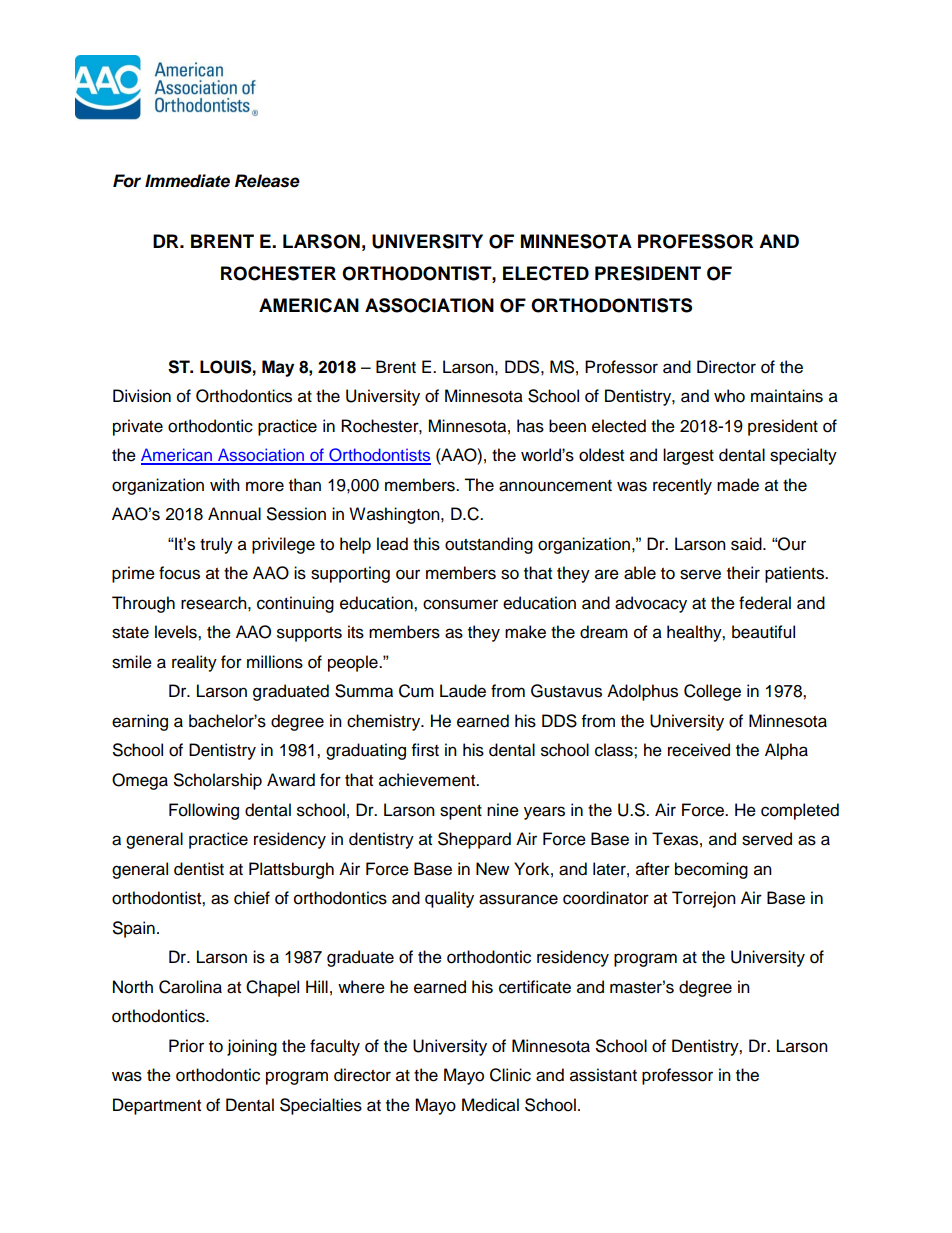 Image resolution: width=952 pixels, height=1233 pixels. I want to click on Immediate, so click(187, 181).
